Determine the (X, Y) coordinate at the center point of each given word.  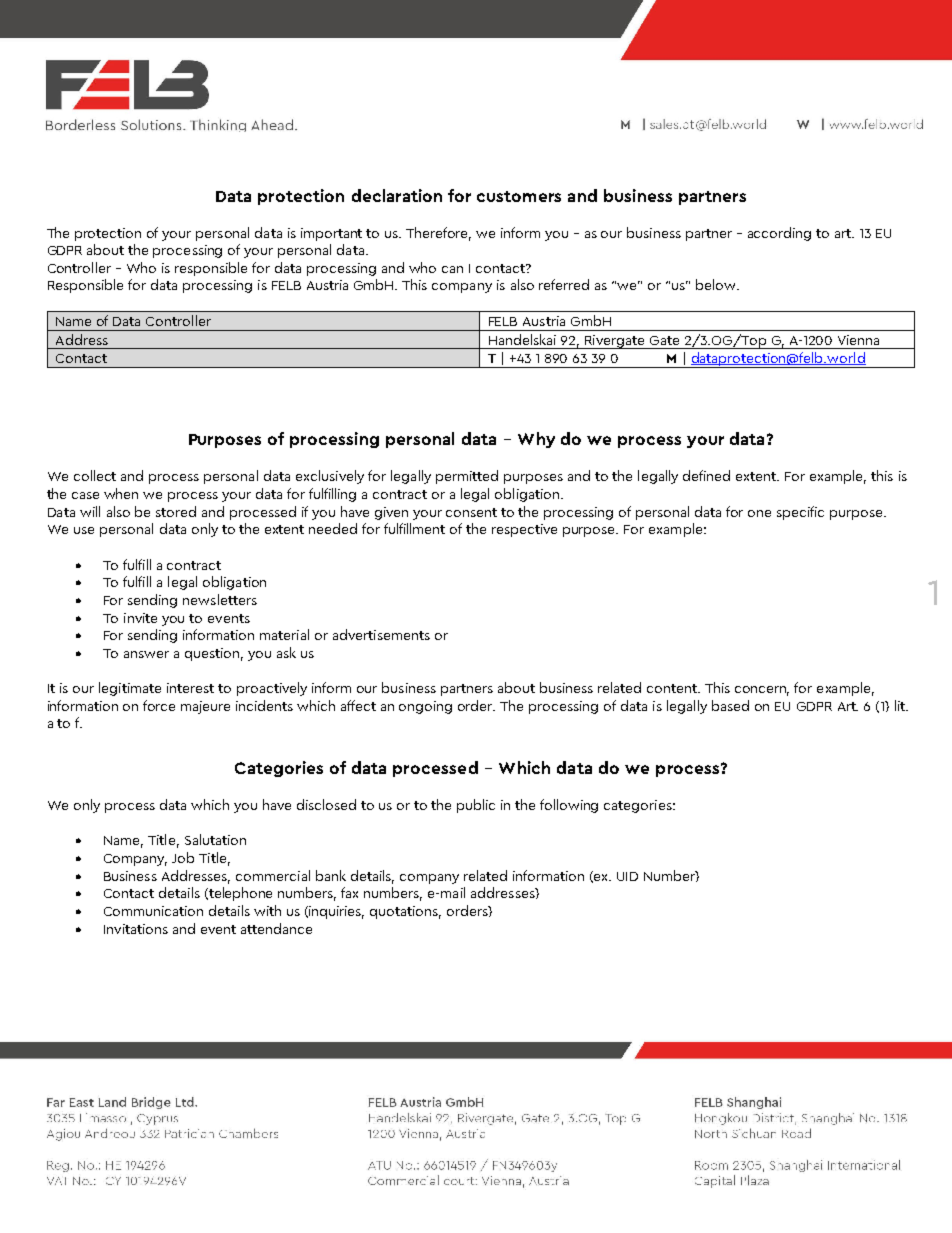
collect (95, 475)
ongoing (425, 707)
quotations (405, 912)
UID (627, 876)
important (331, 234)
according (779, 234)
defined (706, 475)
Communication (153, 911)
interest (190, 688)
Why (536, 440)
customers (519, 196)
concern (762, 691)
